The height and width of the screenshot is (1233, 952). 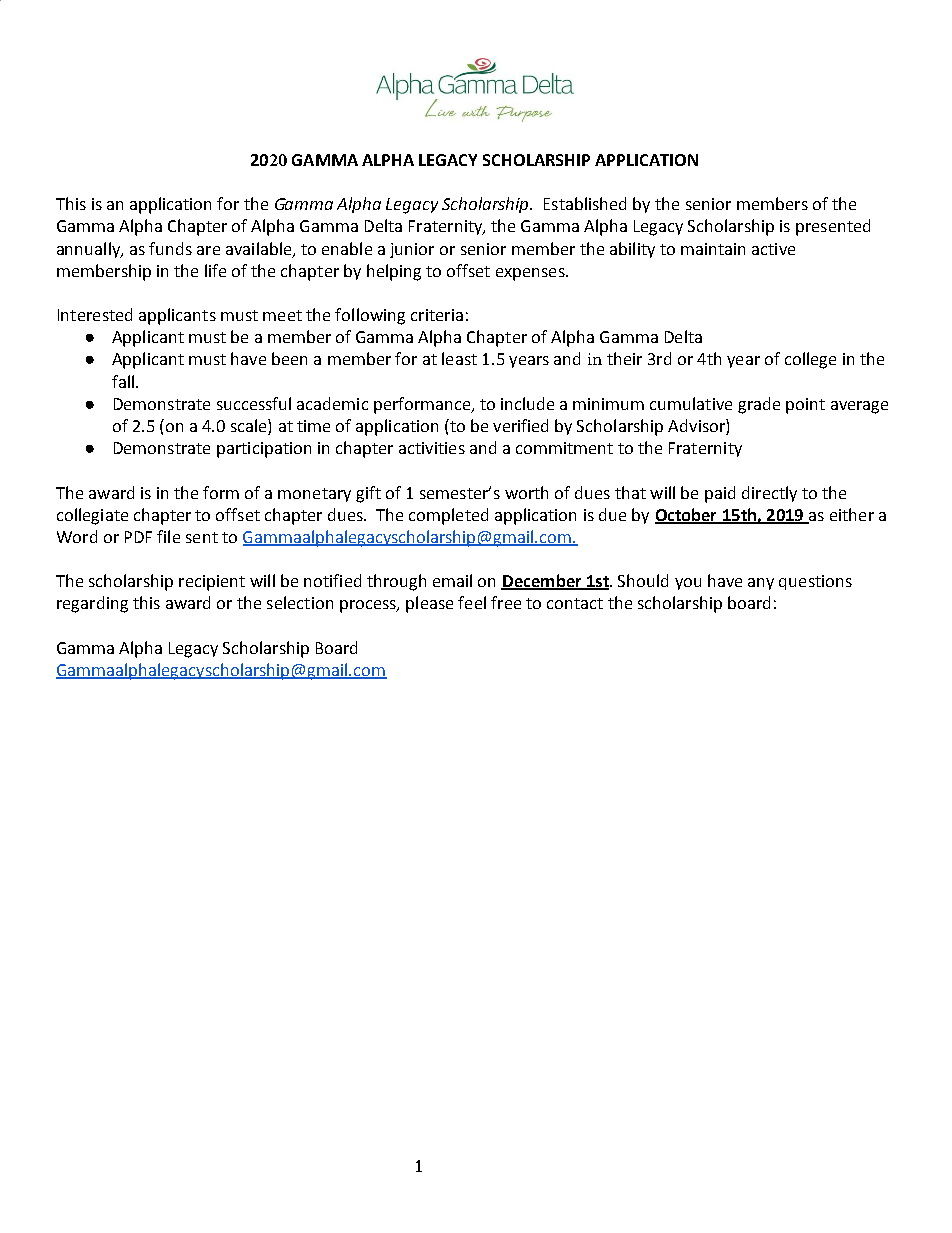 What do you see at coordinates (527, 403) in the screenshot?
I see `include` at bounding box center [527, 403].
